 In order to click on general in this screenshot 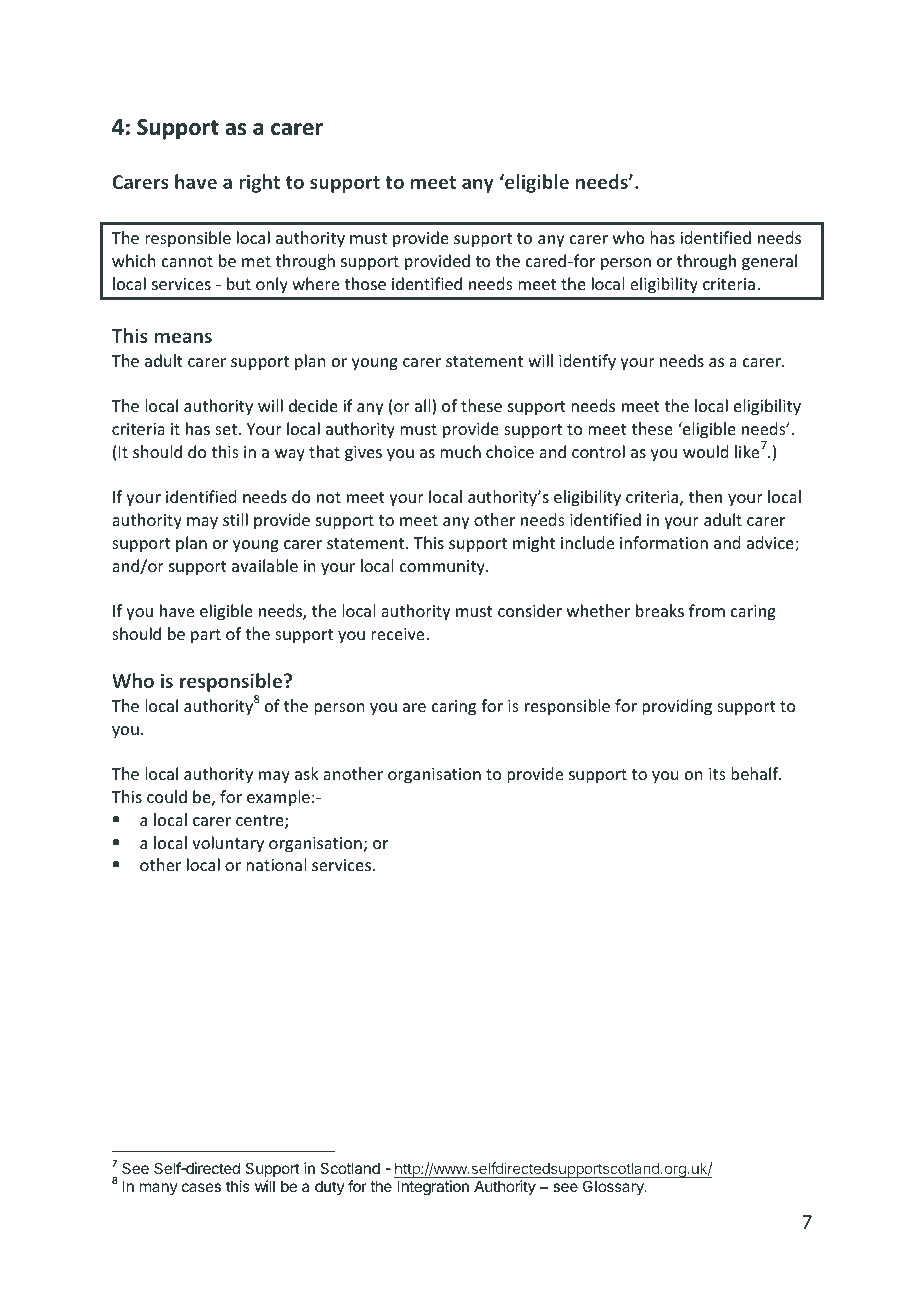, I will do `click(769, 262)`.
